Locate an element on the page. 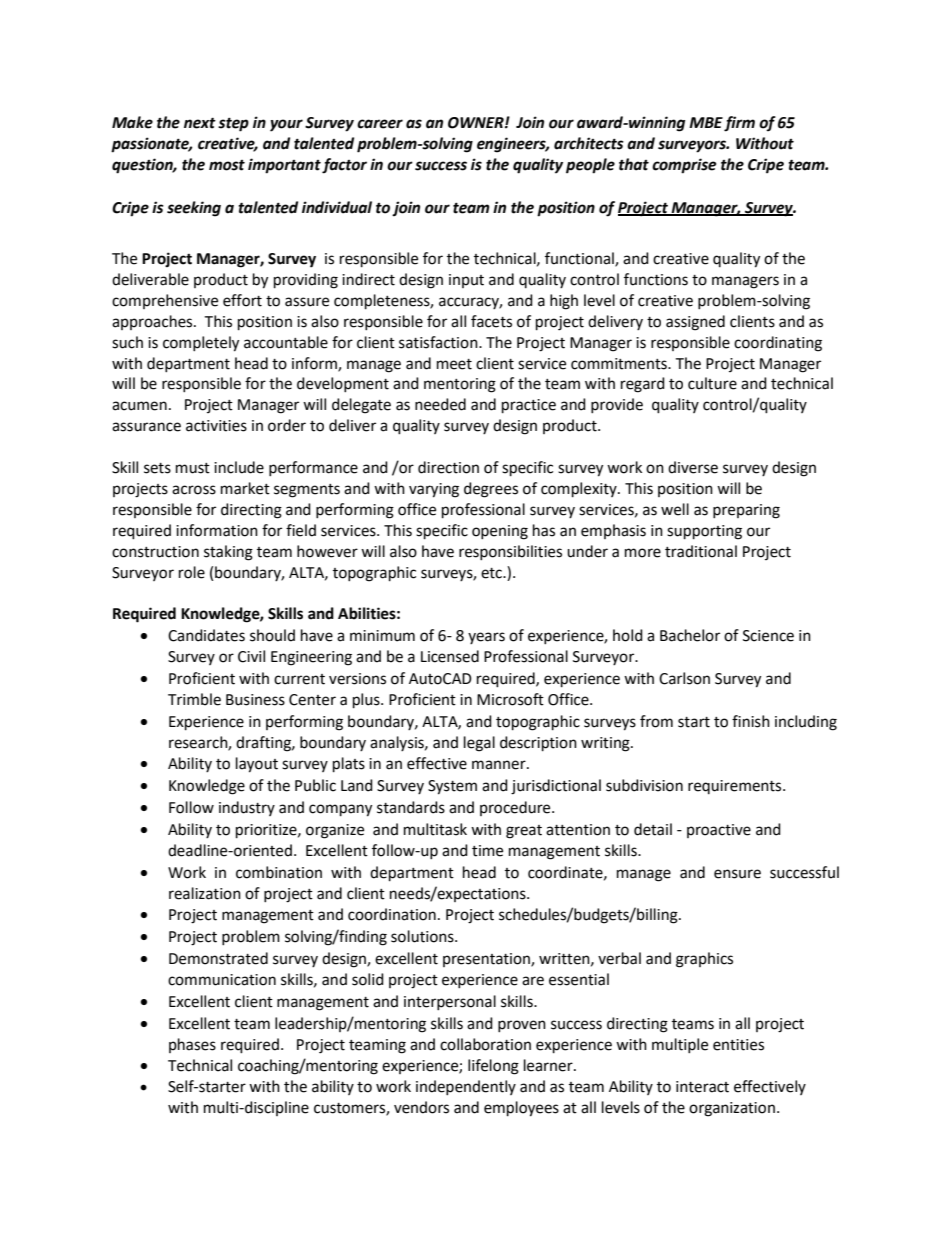  phases is located at coordinates (192, 1045).
